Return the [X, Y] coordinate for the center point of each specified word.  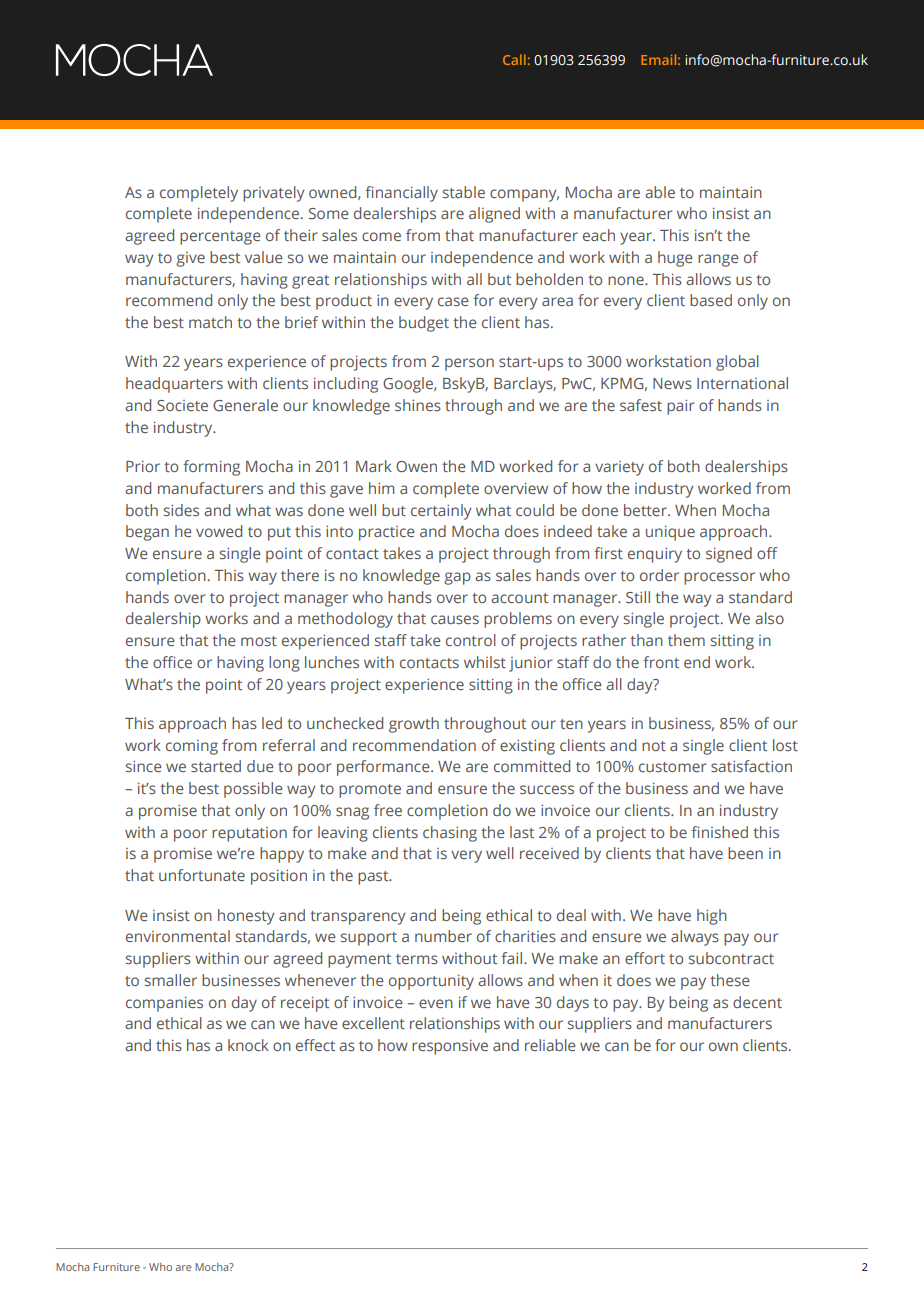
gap [457, 578]
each [599, 235]
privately [273, 194]
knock [248, 1045]
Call [514, 59]
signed [729, 555]
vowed [219, 531]
